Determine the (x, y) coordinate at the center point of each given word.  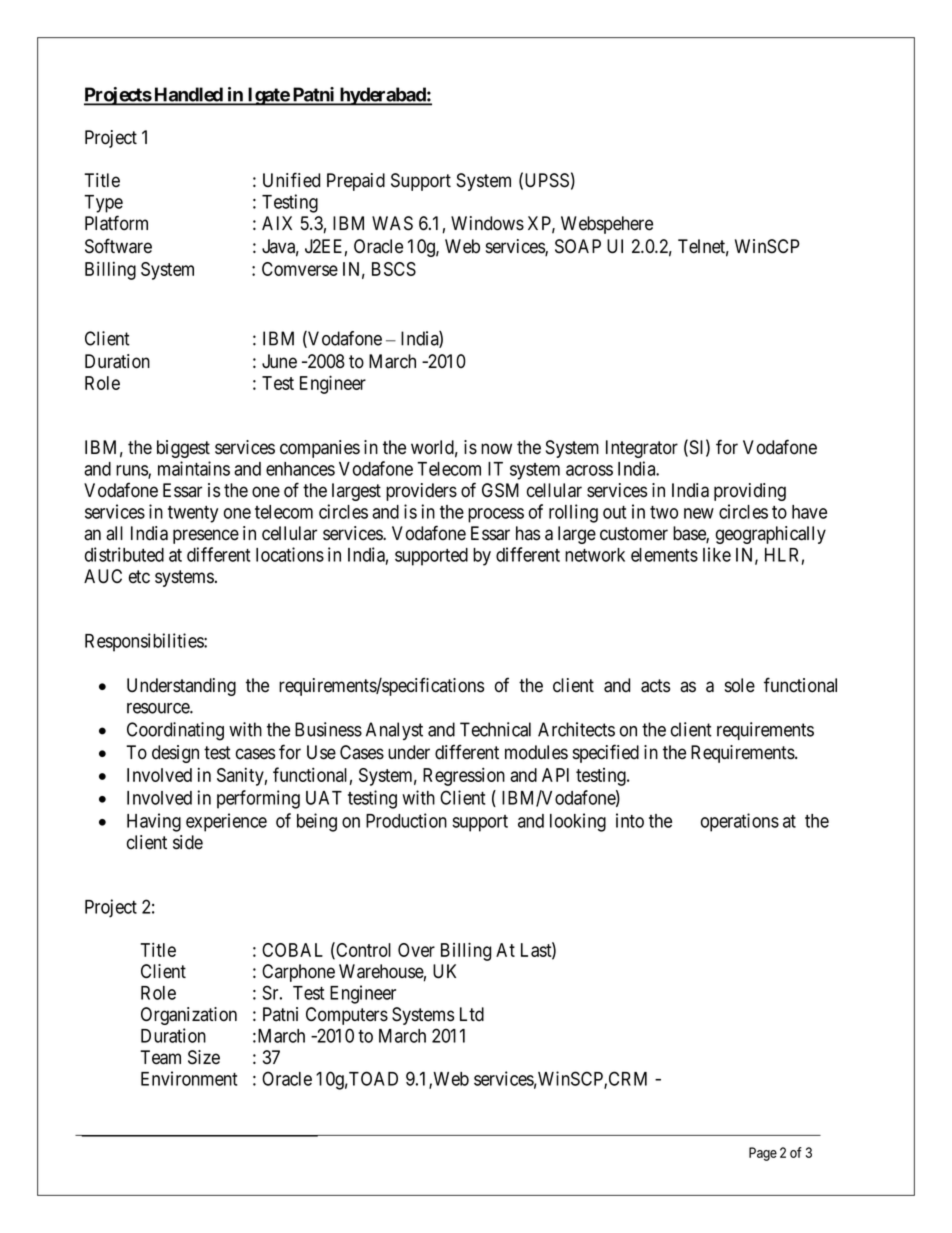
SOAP (578, 246)
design (175, 754)
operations (740, 822)
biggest (183, 449)
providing (750, 492)
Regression (464, 776)
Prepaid (356, 182)
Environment (189, 1078)
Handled (188, 95)
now (496, 448)
